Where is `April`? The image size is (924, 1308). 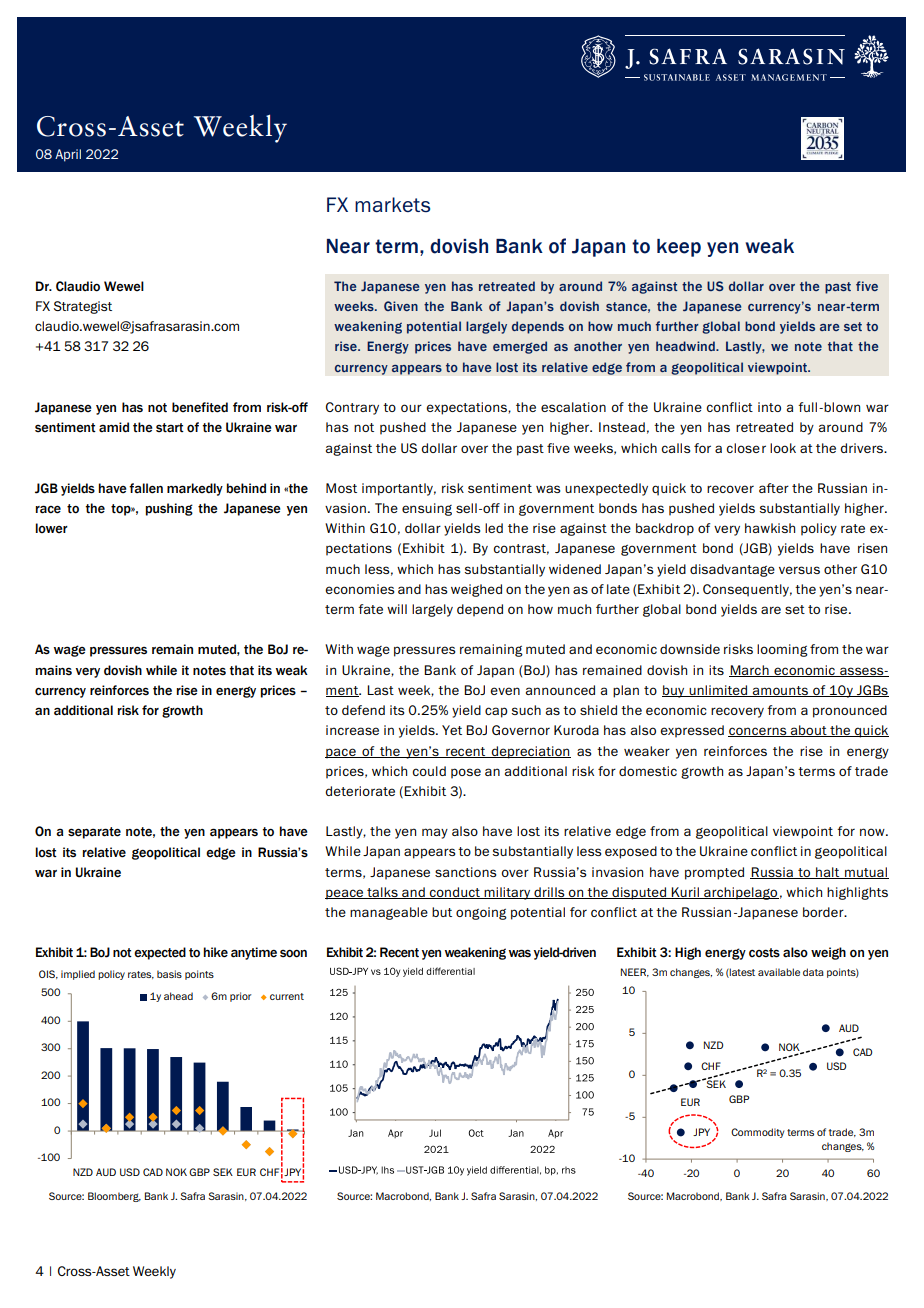
April is located at coordinates (68, 155).
